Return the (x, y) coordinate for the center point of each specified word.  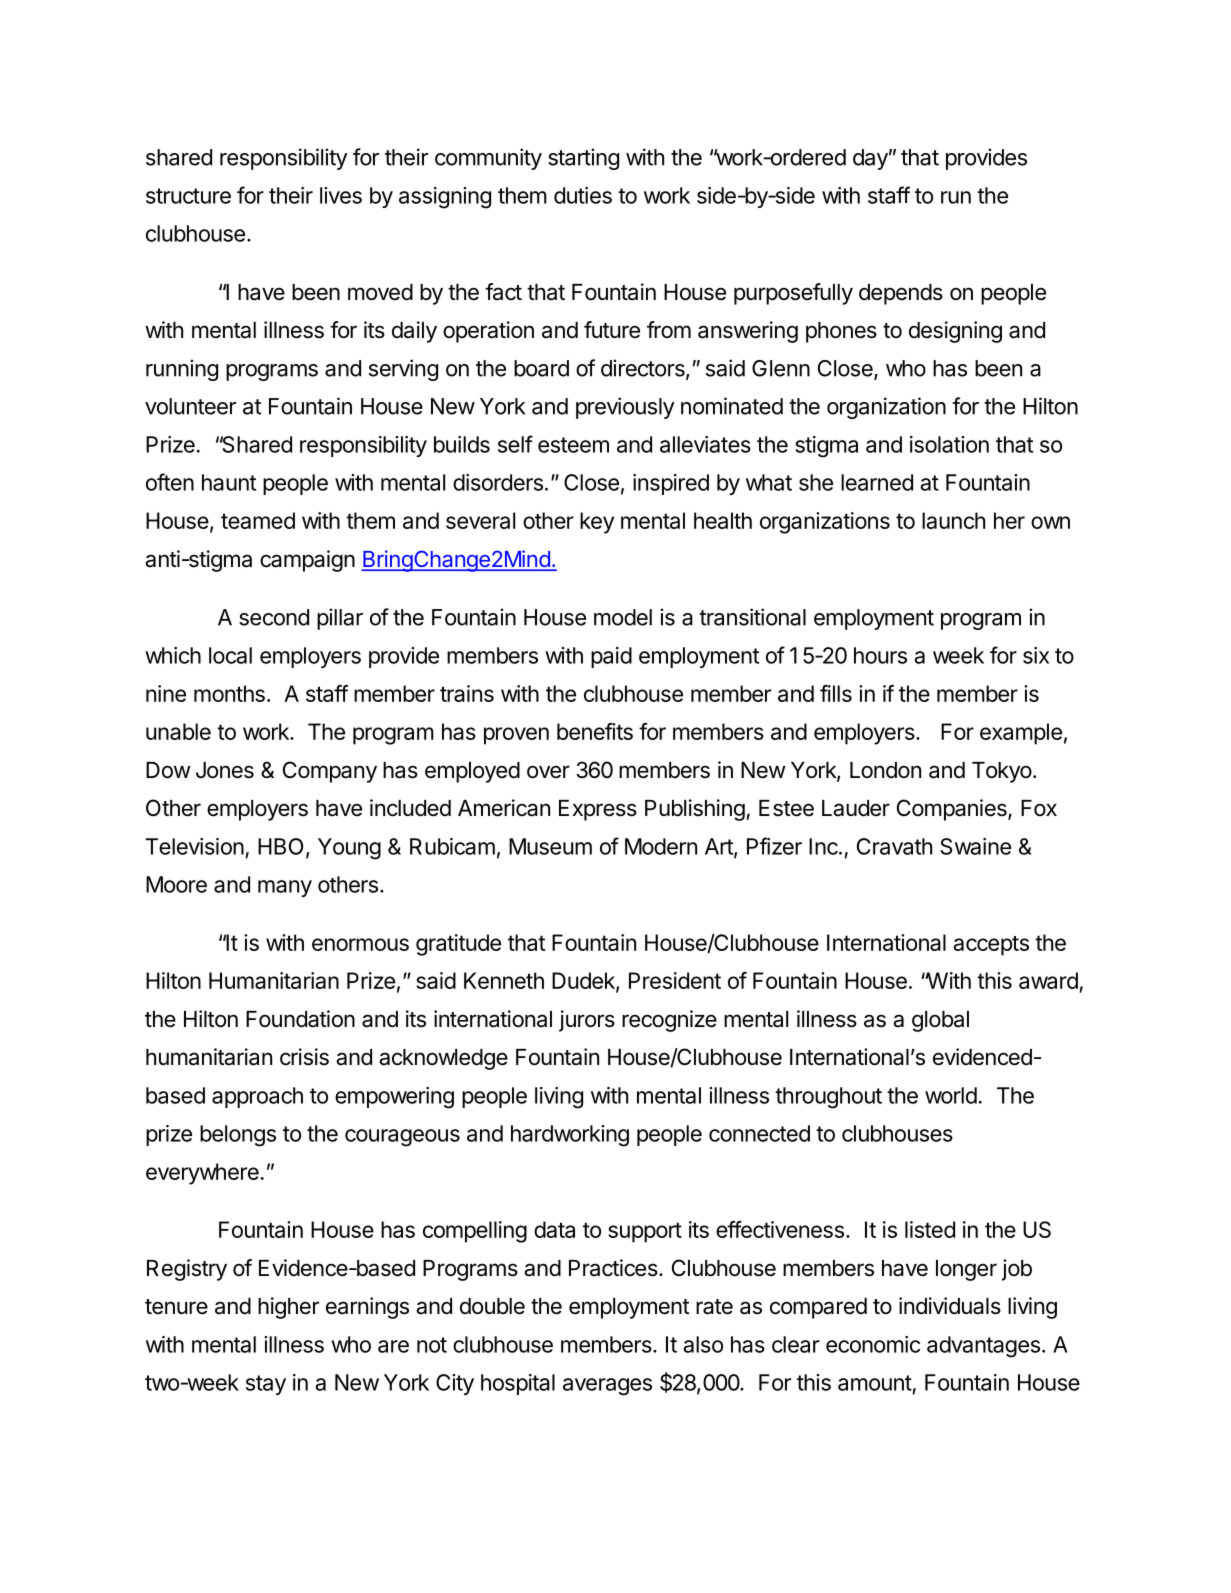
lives (341, 195)
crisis (304, 1057)
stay (266, 1385)
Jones (225, 770)
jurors (587, 1021)
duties (583, 195)
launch (953, 520)
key (597, 523)
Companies (953, 810)
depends (901, 294)
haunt (229, 482)
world (951, 1095)
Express (598, 810)
